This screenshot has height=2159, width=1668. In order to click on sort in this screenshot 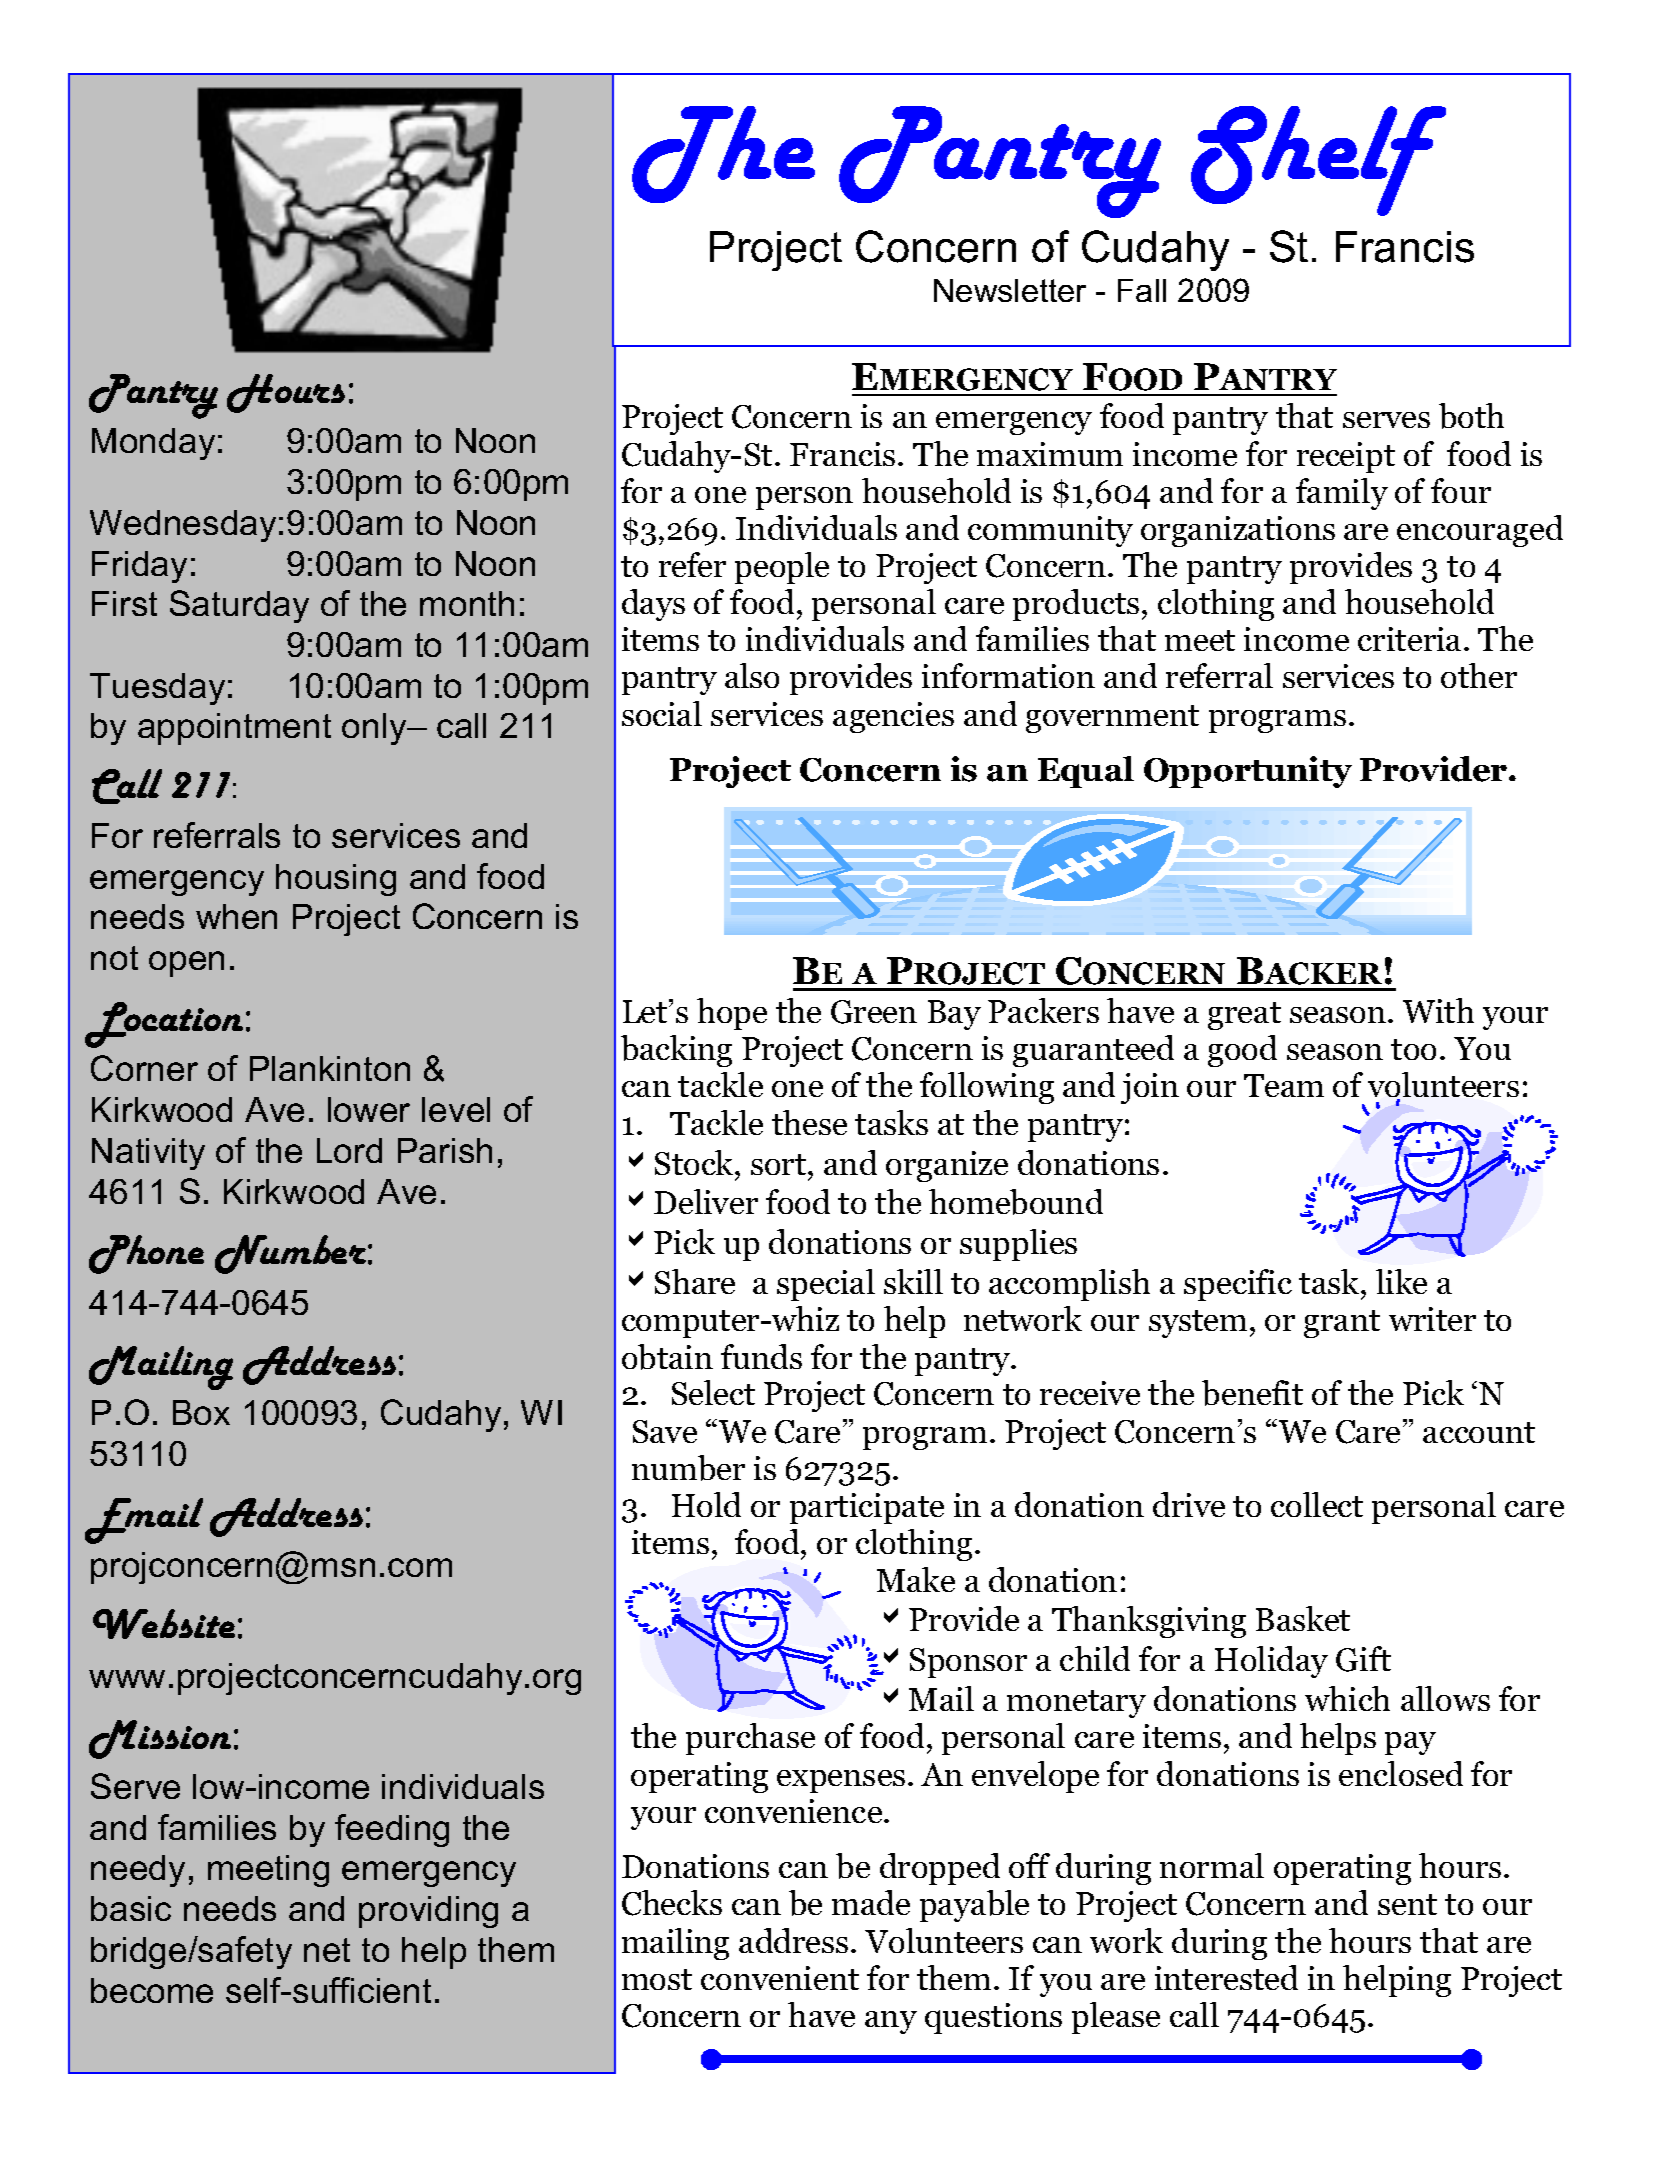, I will do `click(780, 1164)`.
